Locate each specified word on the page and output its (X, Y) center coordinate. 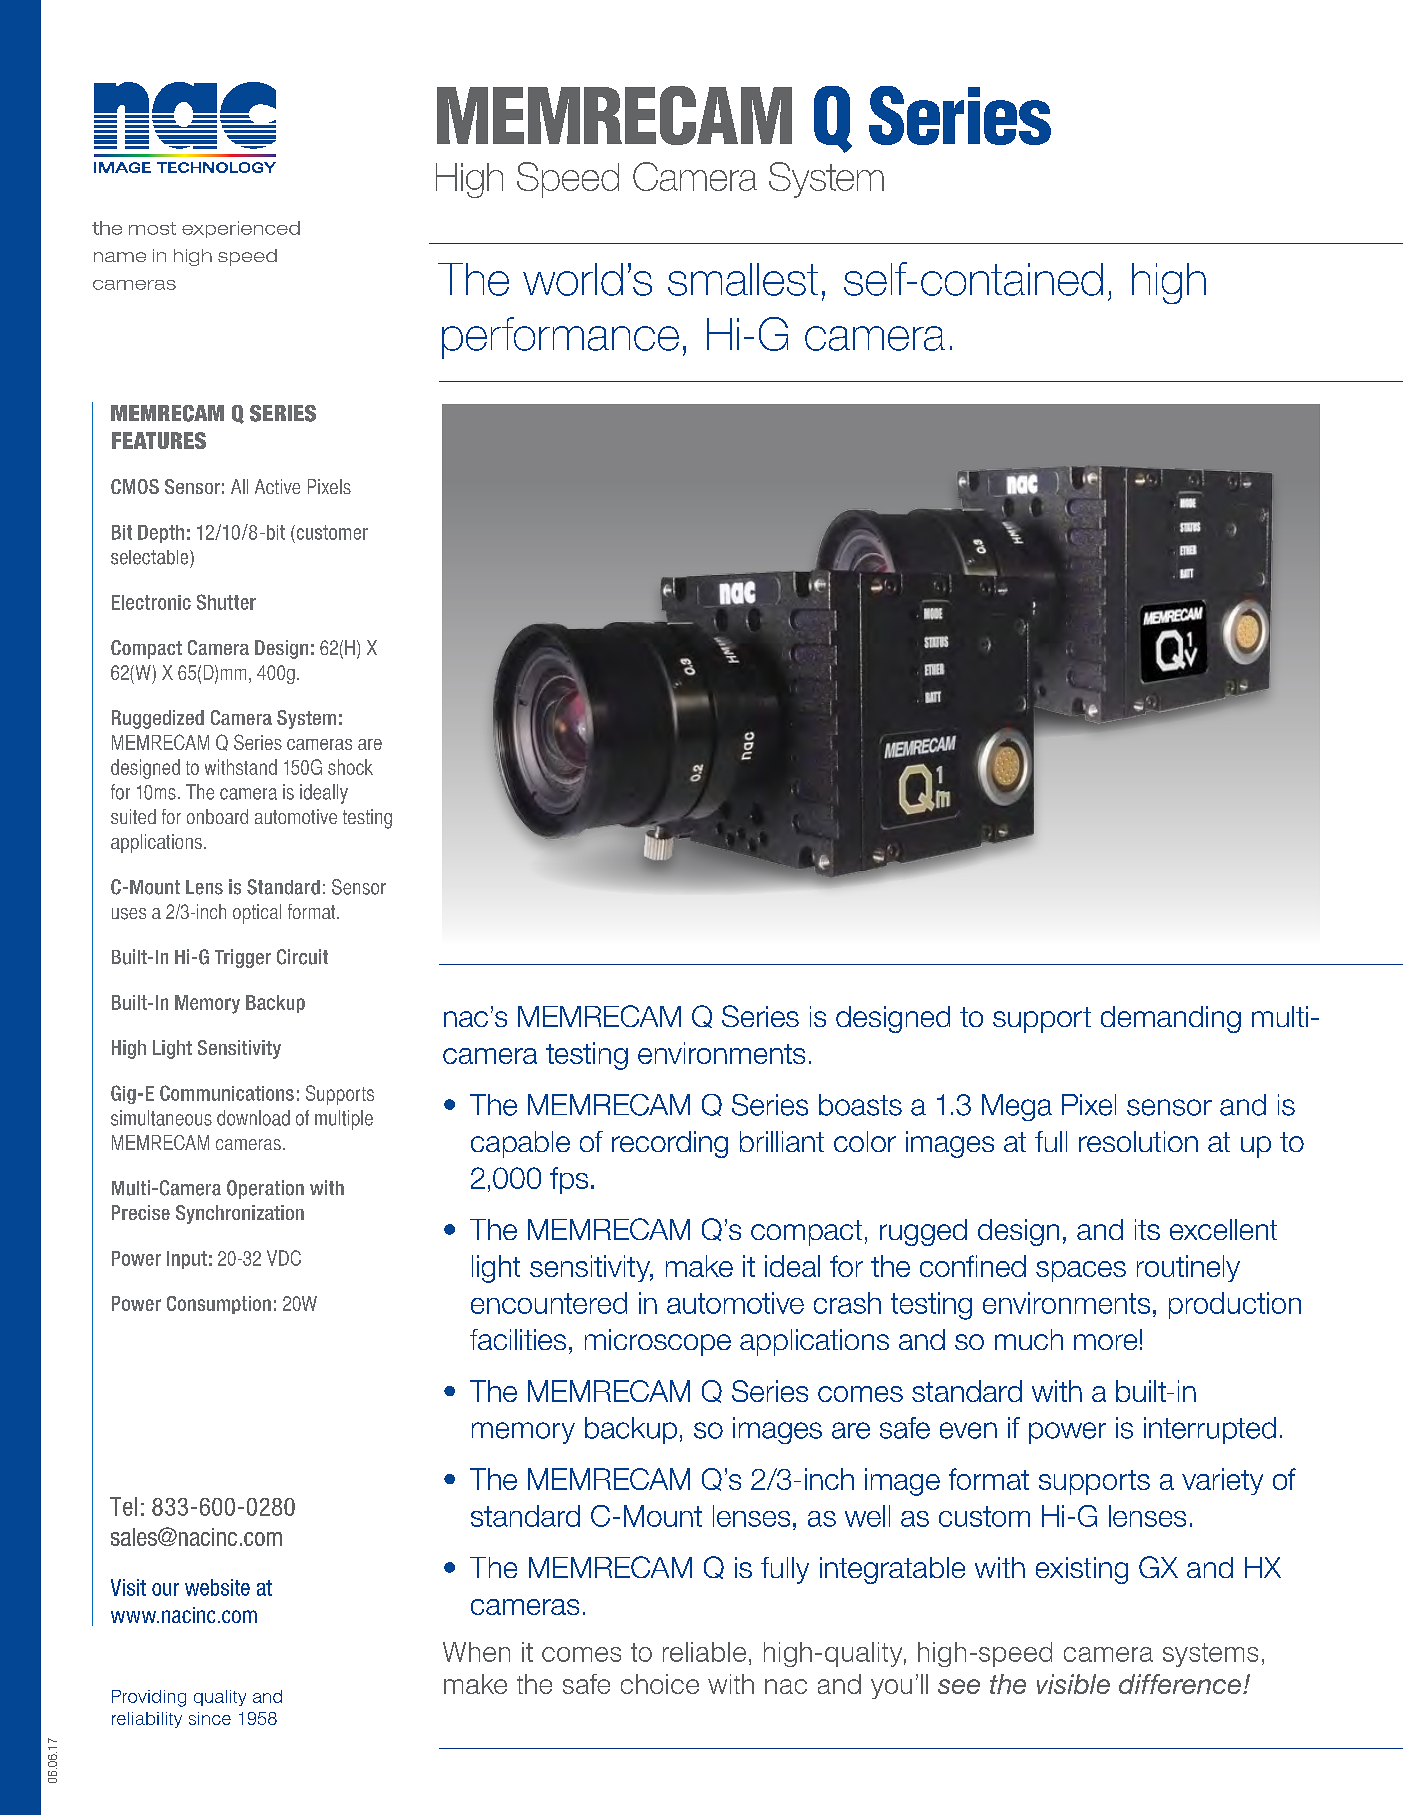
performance (560, 338)
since (210, 1718)
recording (670, 1144)
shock (350, 767)
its (1147, 1229)
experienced (241, 229)
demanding (1171, 1019)
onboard (217, 816)
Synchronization (240, 1214)
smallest (743, 279)
